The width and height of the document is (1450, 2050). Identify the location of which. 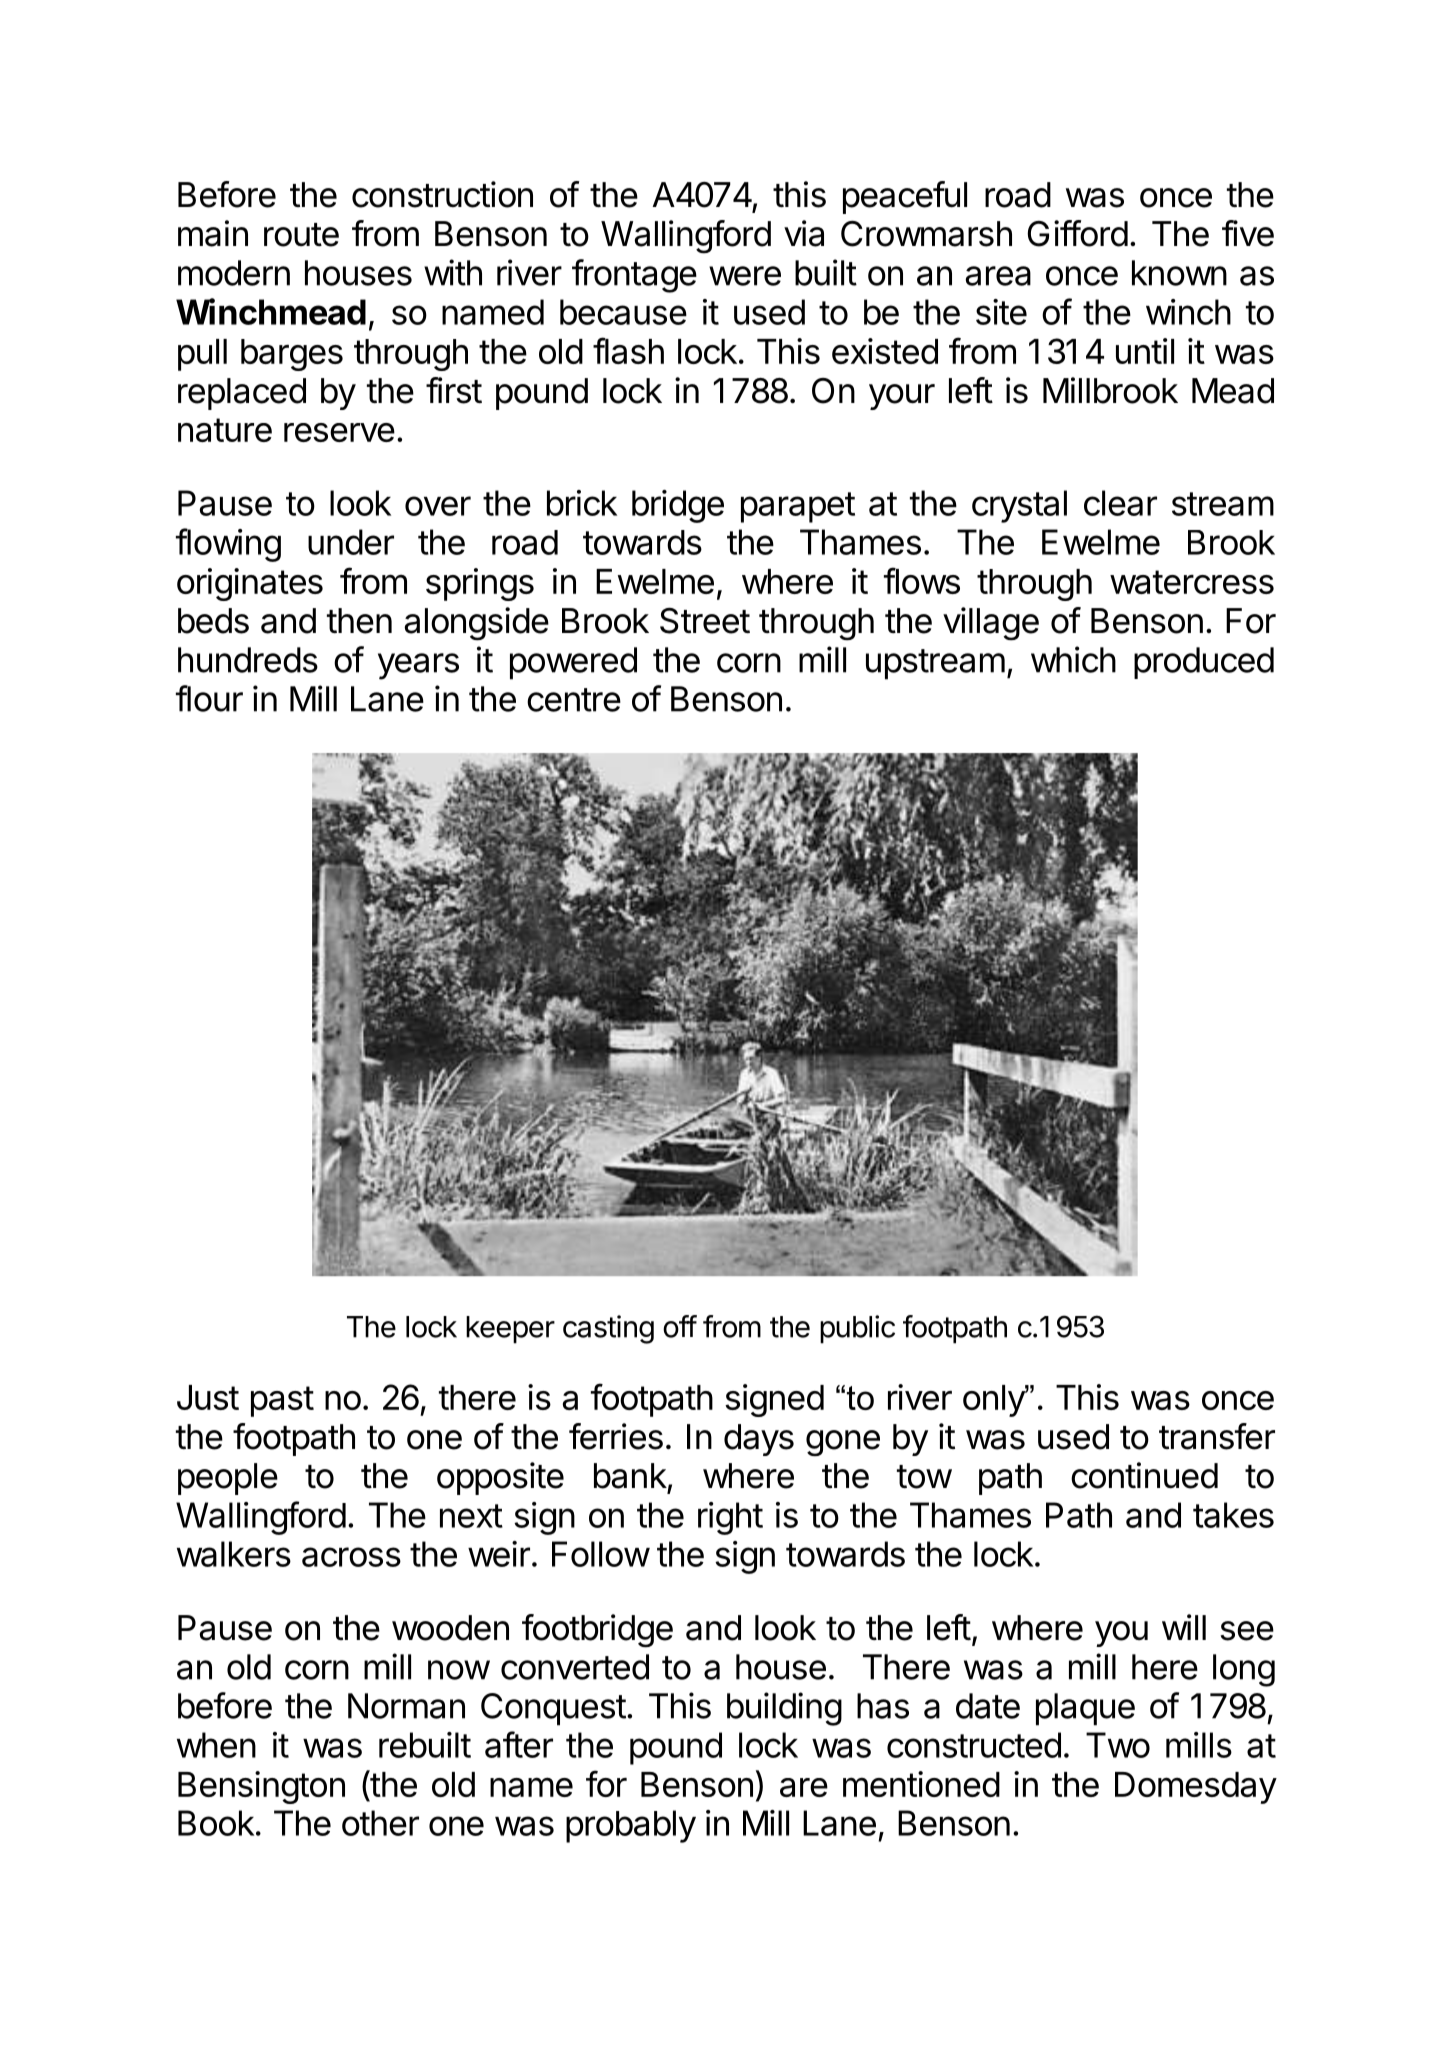
(1073, 659).
